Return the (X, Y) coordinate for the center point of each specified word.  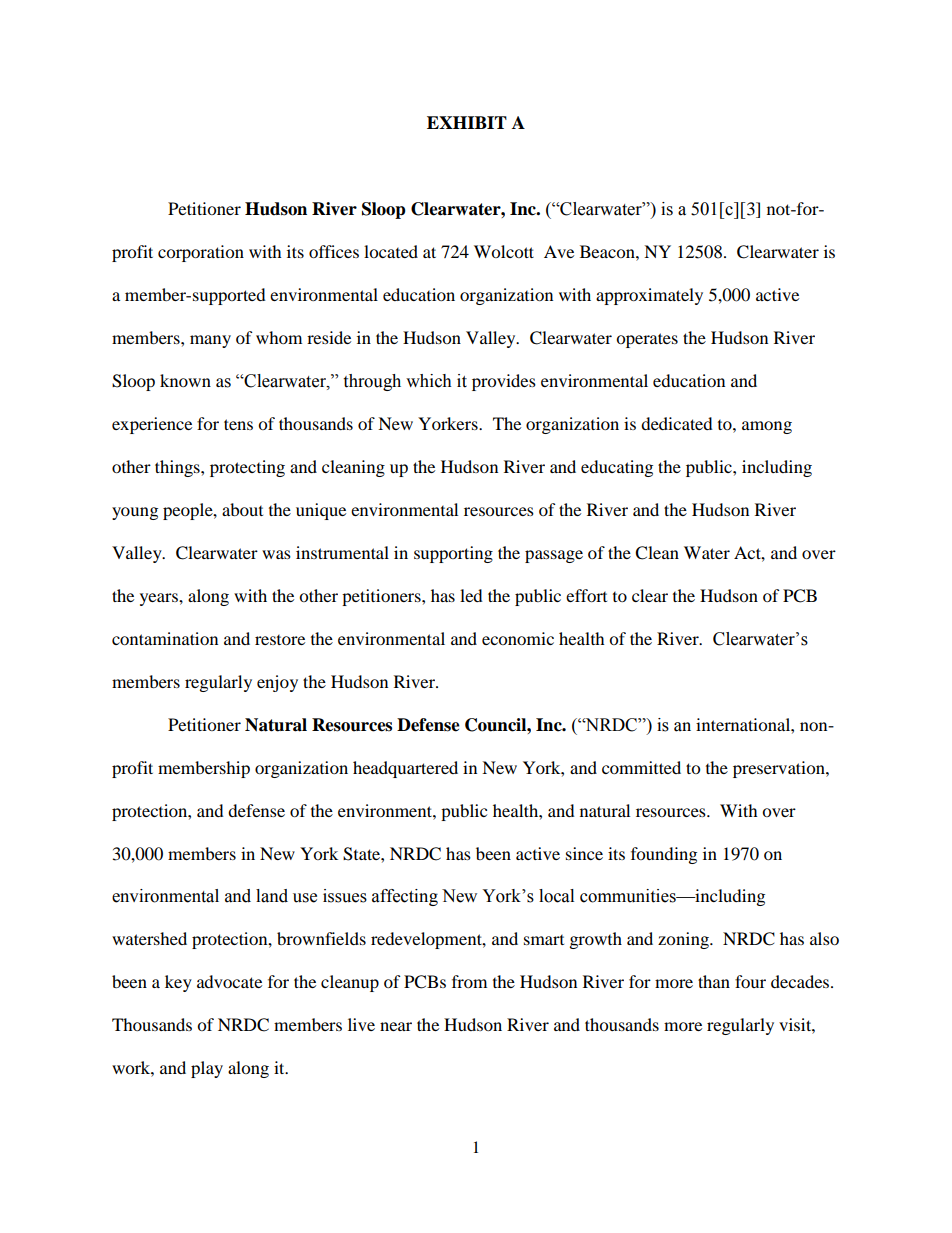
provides (504, 382)
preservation (780, 769)
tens (238, 424)
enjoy (277, 683)
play (207, 1069)
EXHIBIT (467, 122)
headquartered (405, 769)
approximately (649, 296)
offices (334, 251)
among (767, 427)
